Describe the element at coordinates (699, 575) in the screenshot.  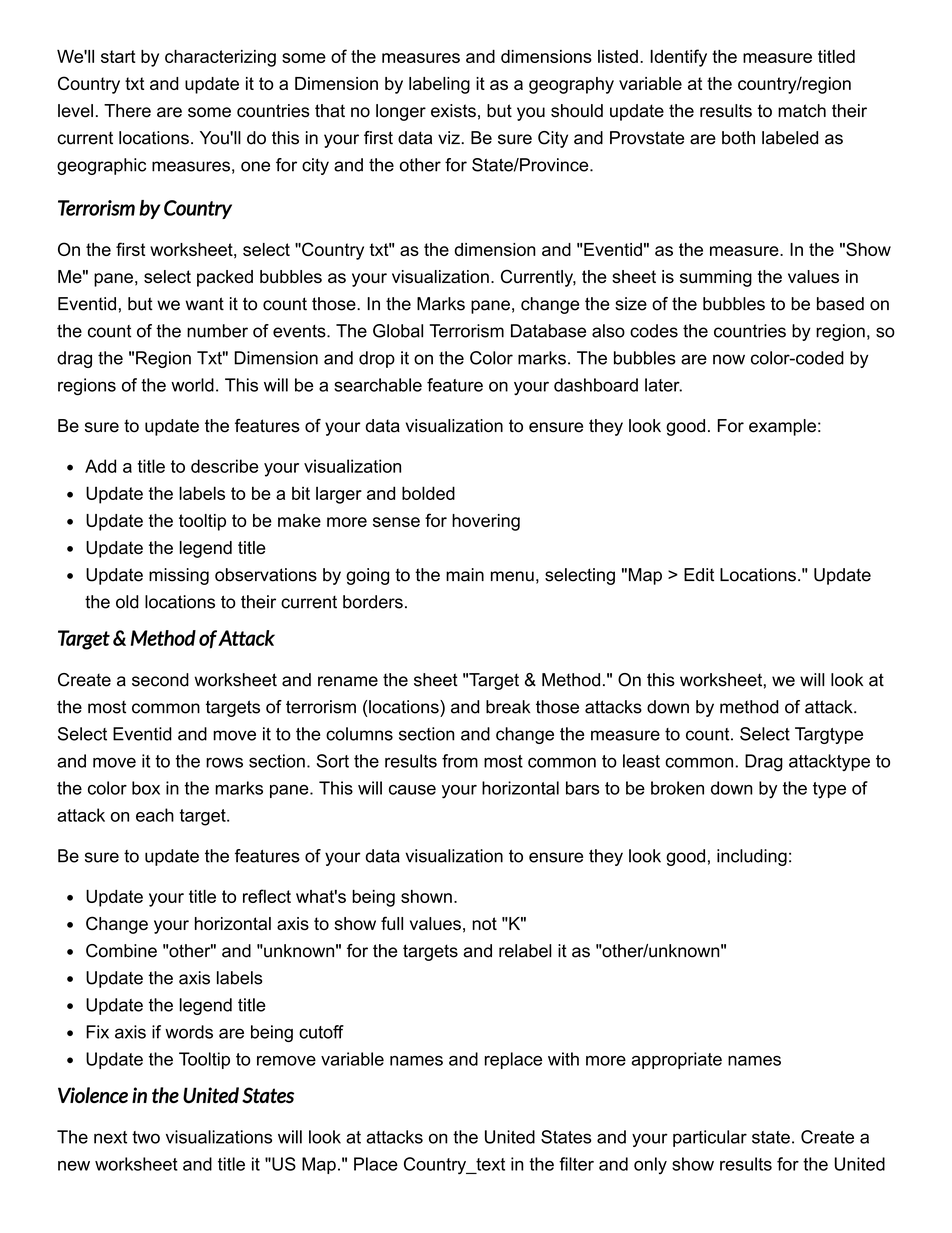
I see `Edit` at that location.
